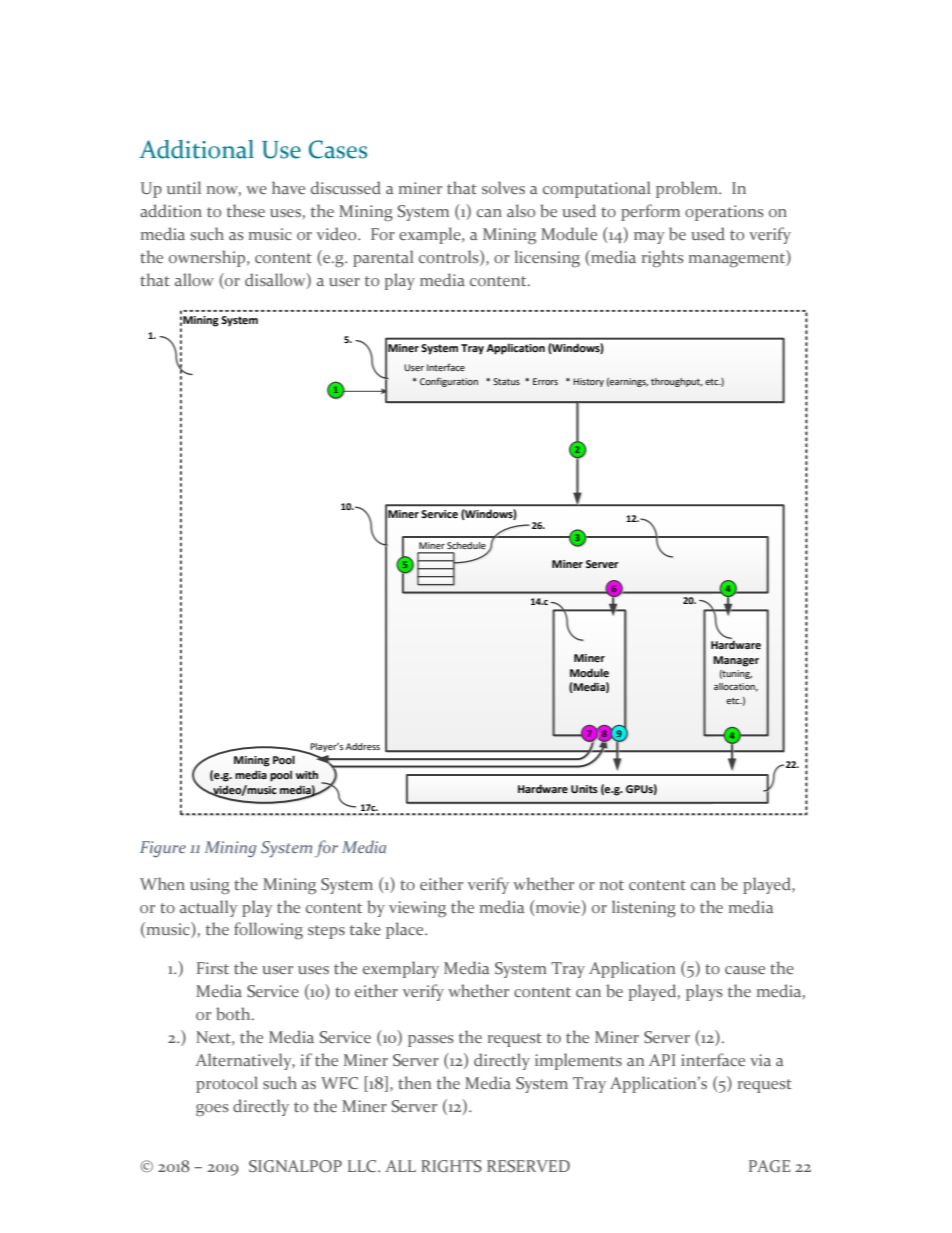  Describe the element at coordinates (210, 886) in the document. I see `using` at that location.
